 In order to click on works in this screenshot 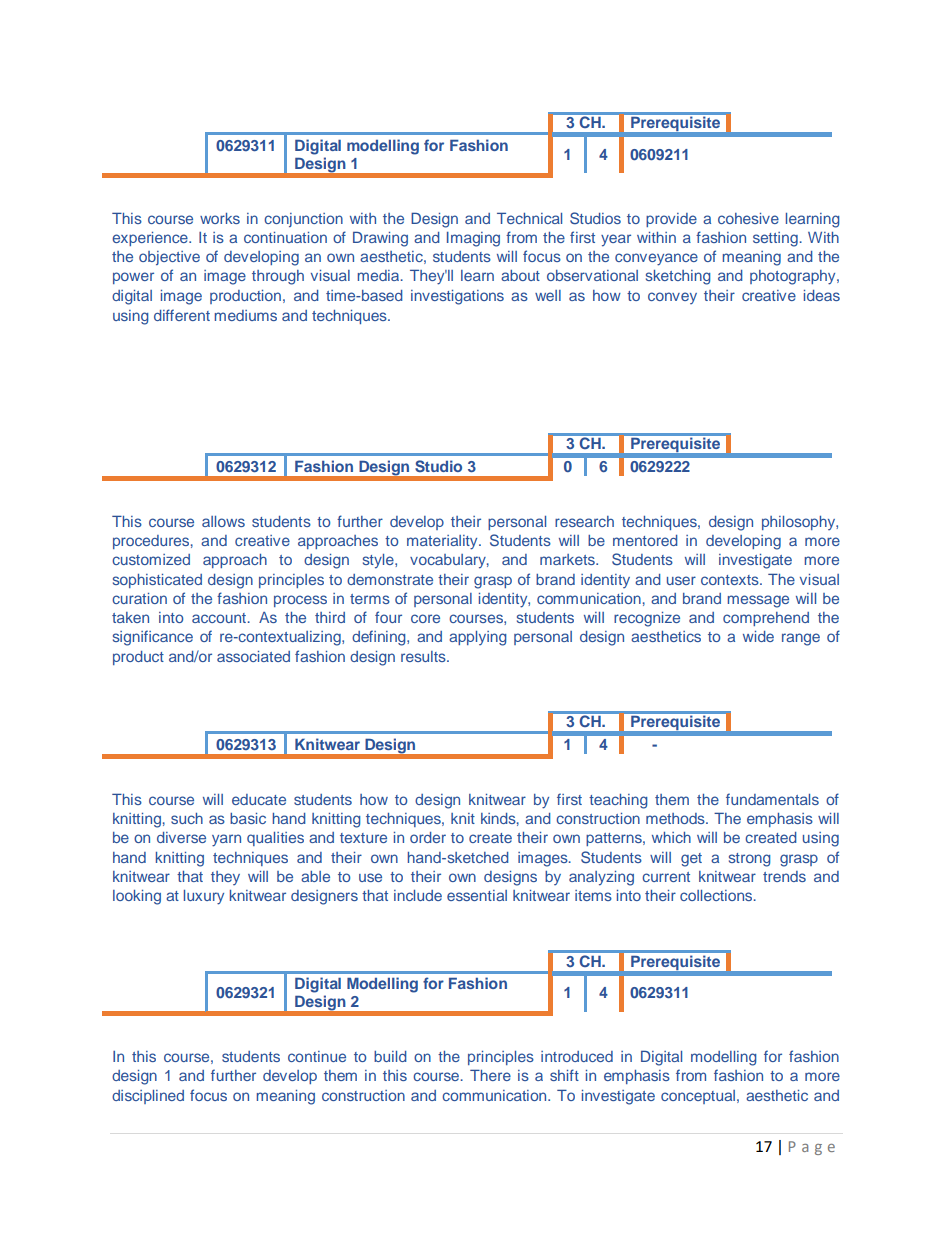, I will do `click(220, 218)`.
